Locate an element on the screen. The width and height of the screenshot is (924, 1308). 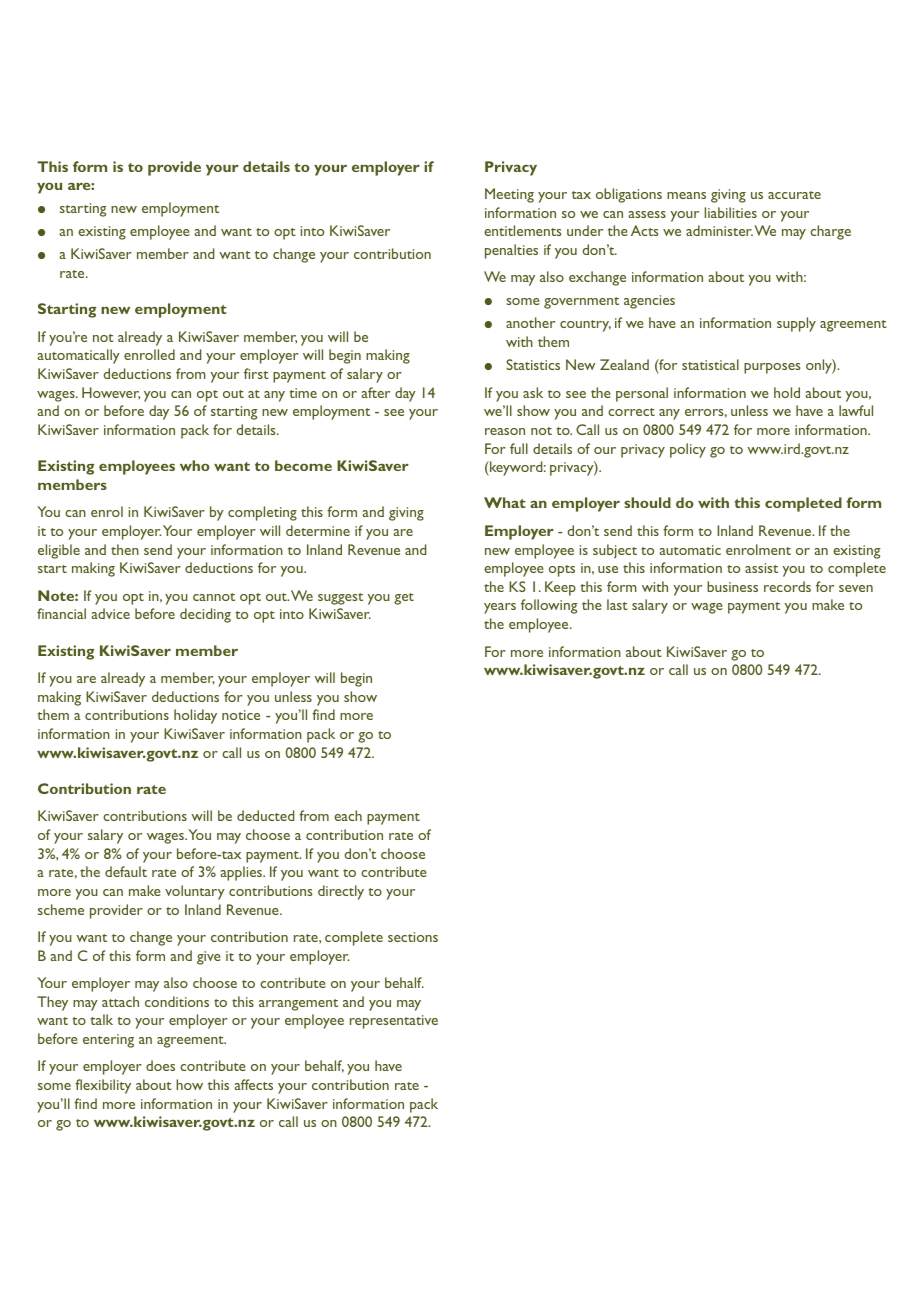
liabilities is located at coordinates (731, 212).
